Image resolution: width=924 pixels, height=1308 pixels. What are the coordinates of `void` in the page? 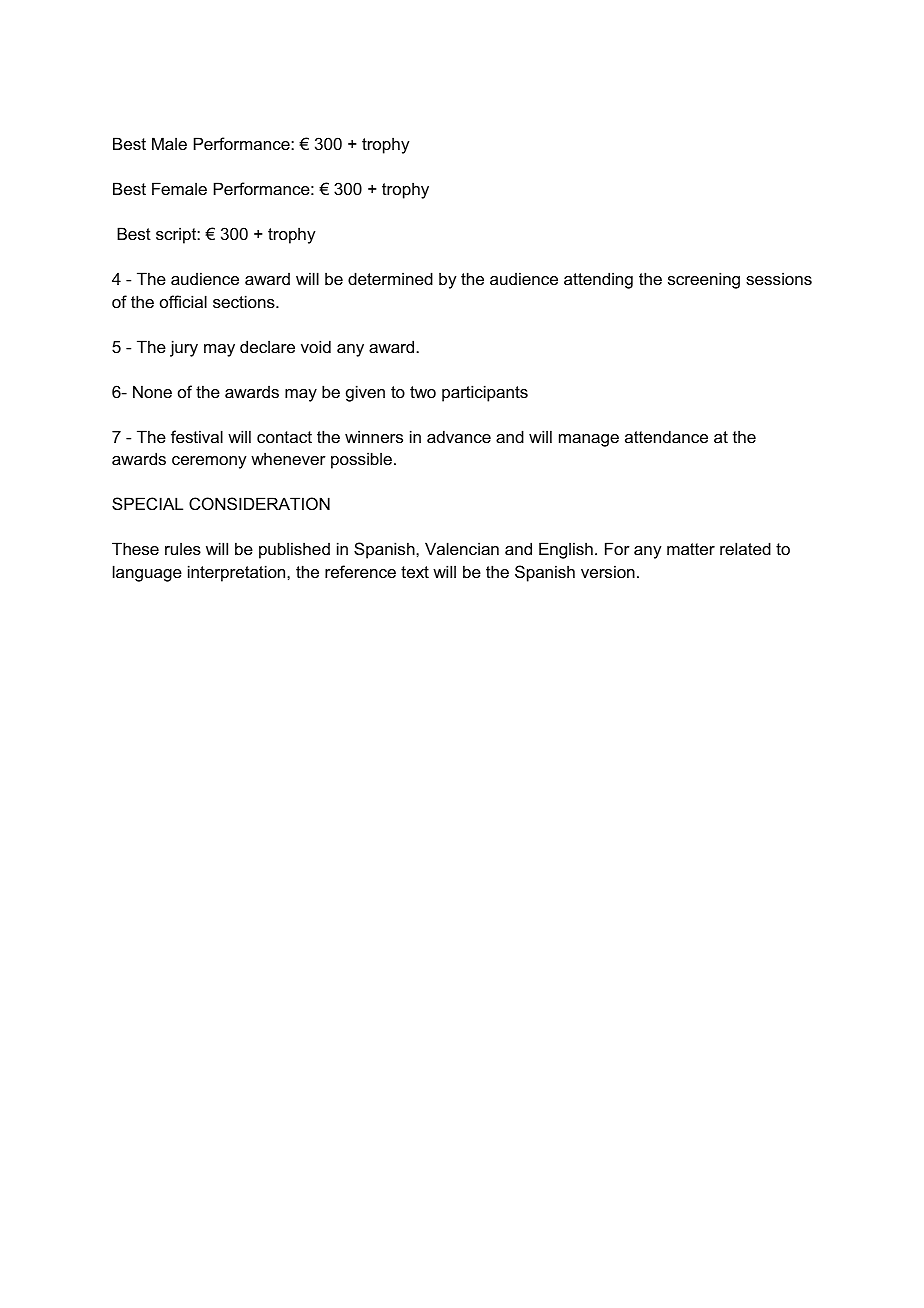 It's located at (316, 346).
